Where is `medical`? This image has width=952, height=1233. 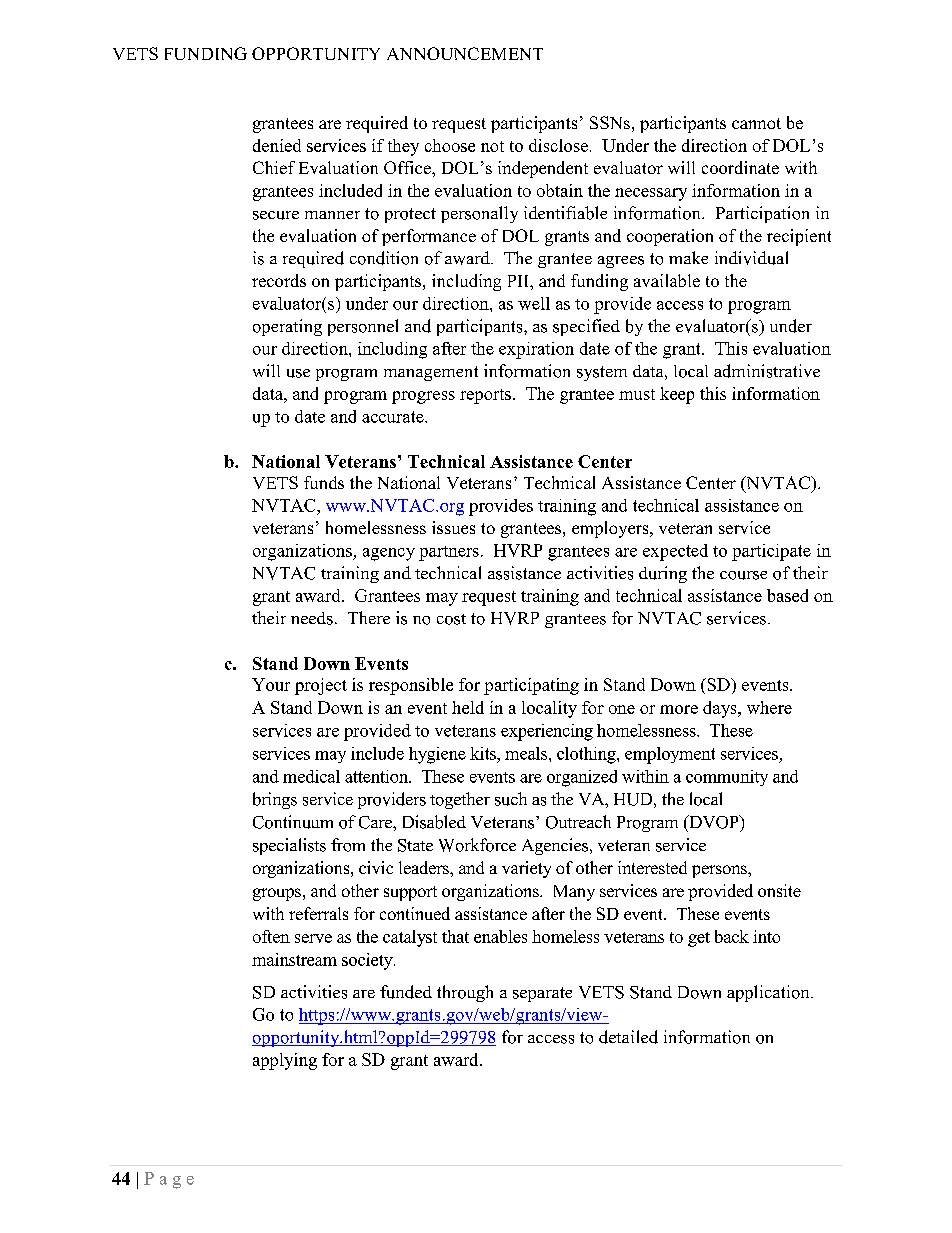
medical is located at coordinates (311, 776).
